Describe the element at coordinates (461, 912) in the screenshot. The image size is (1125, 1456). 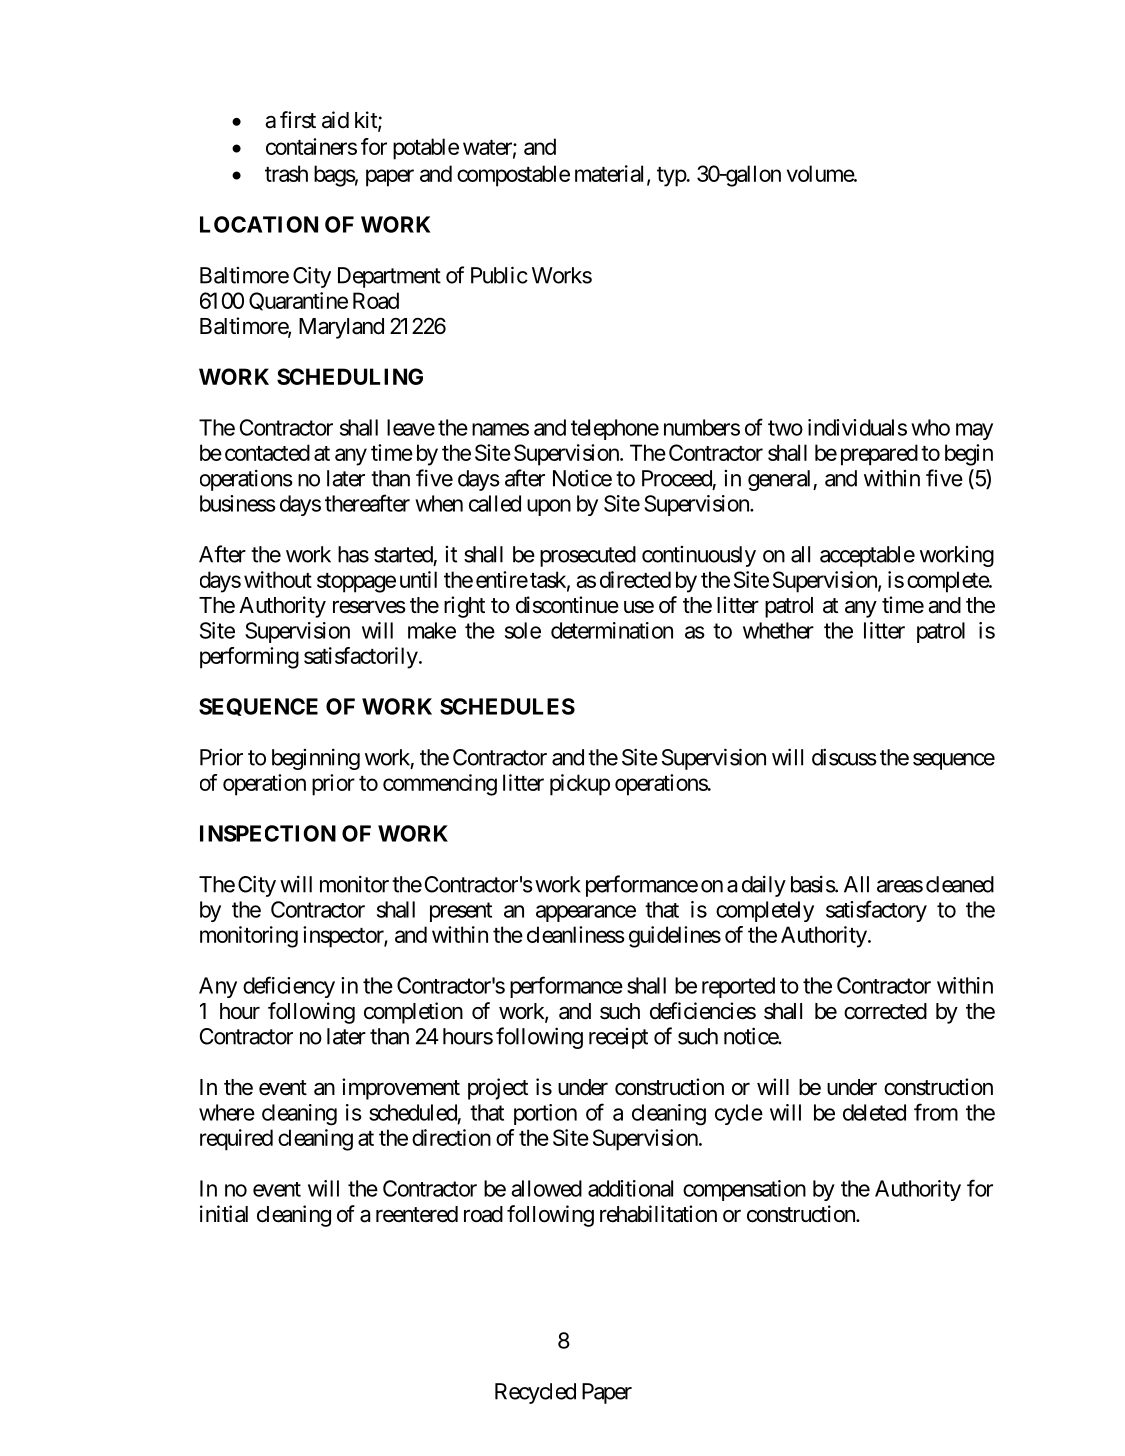
I see `present` at that location.
